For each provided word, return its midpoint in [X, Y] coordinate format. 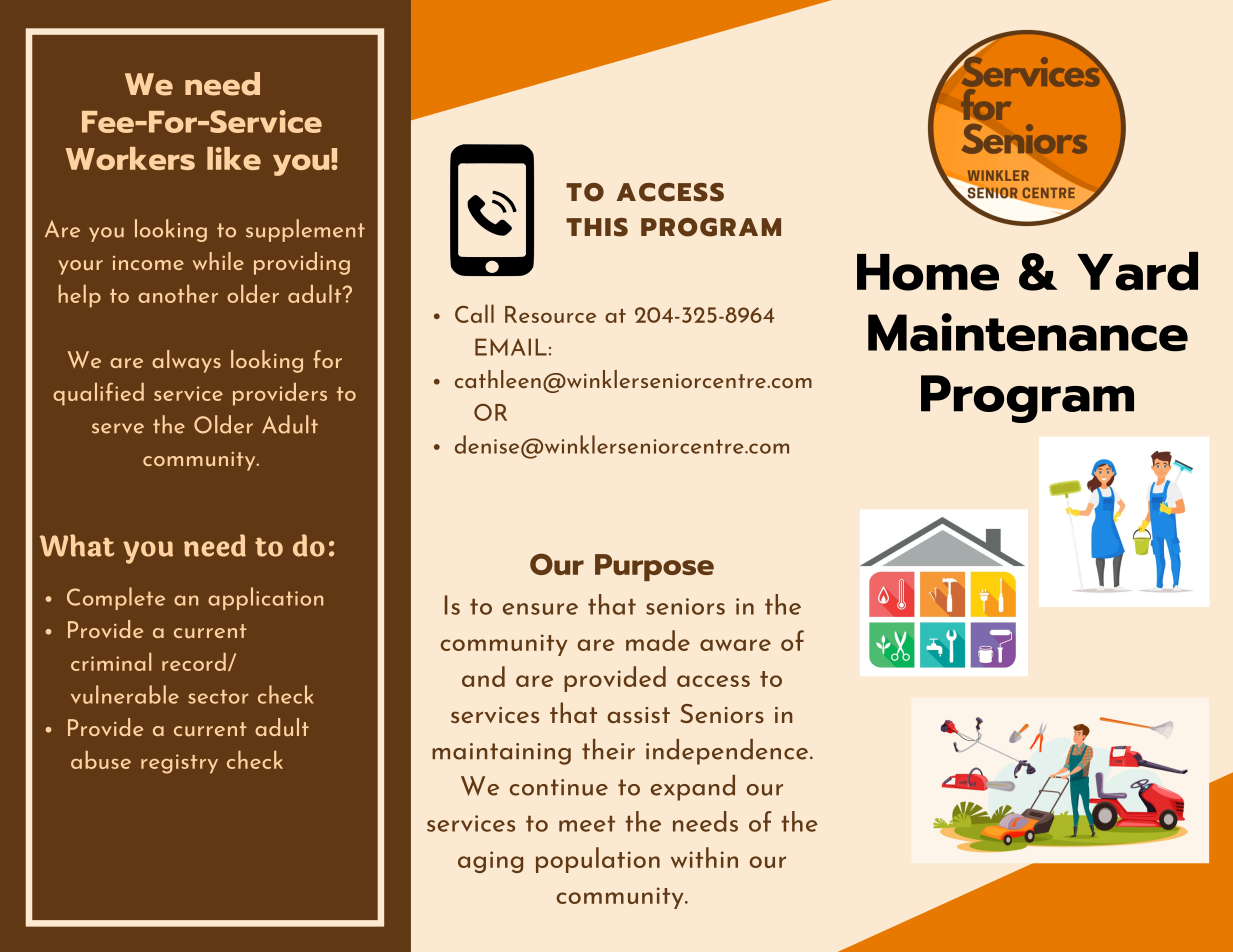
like [234, 158]
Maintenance [1028, 332]
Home [928, 272]
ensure [540, 609]
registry [179, 764]
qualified [98, 394]
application [265, 598]
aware [735, 645]
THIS [597, 227]
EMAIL [511, 347]
